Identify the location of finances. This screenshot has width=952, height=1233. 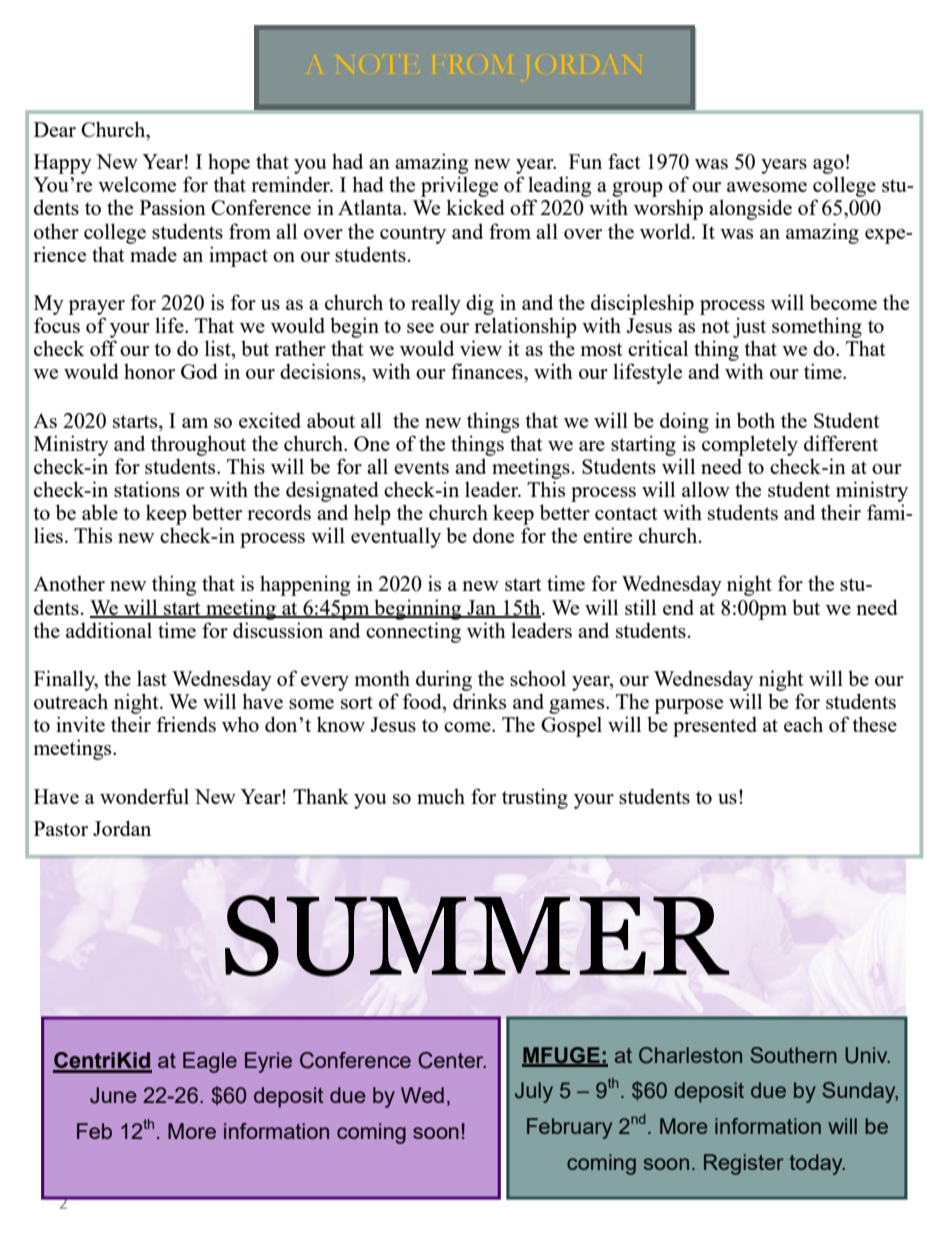
(488, 371).
